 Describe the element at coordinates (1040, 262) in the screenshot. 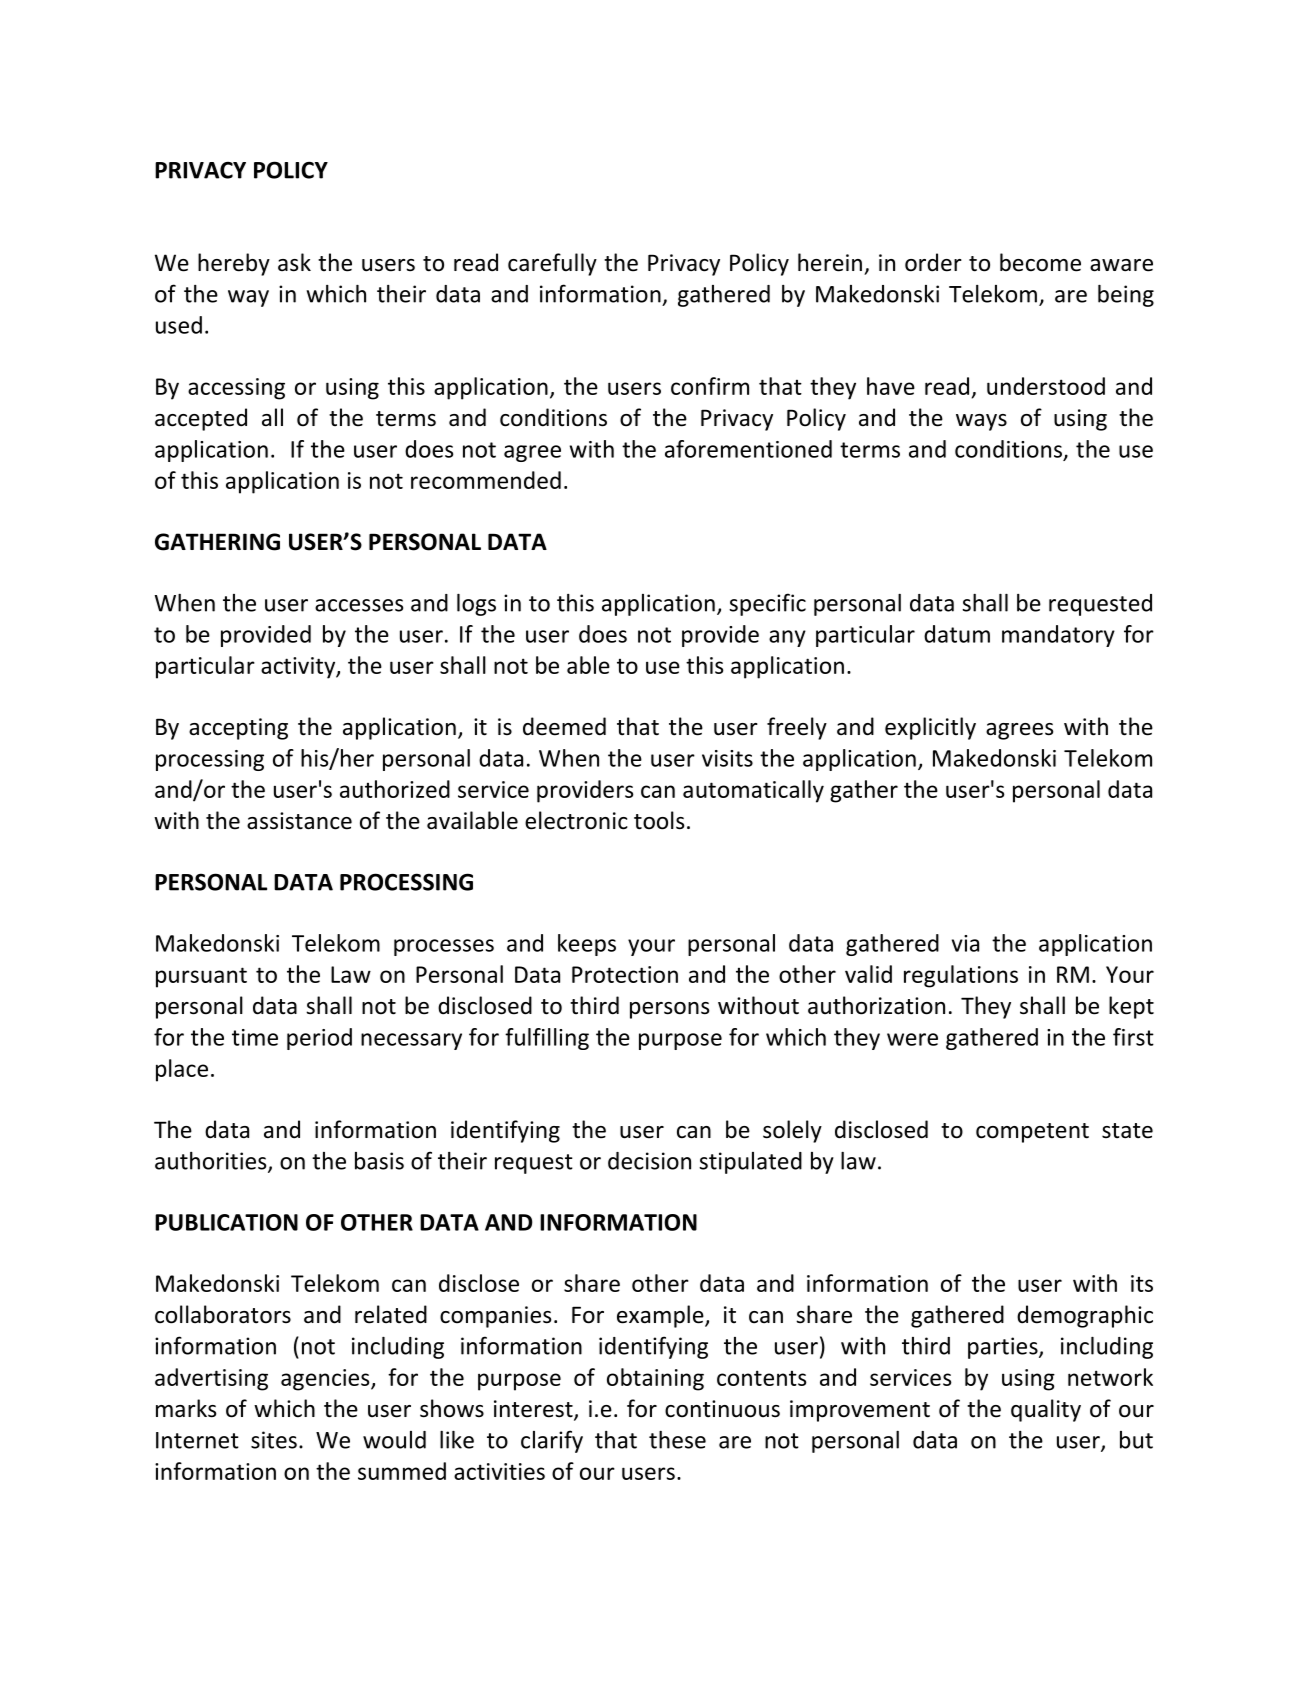

I see `become` at that location.
